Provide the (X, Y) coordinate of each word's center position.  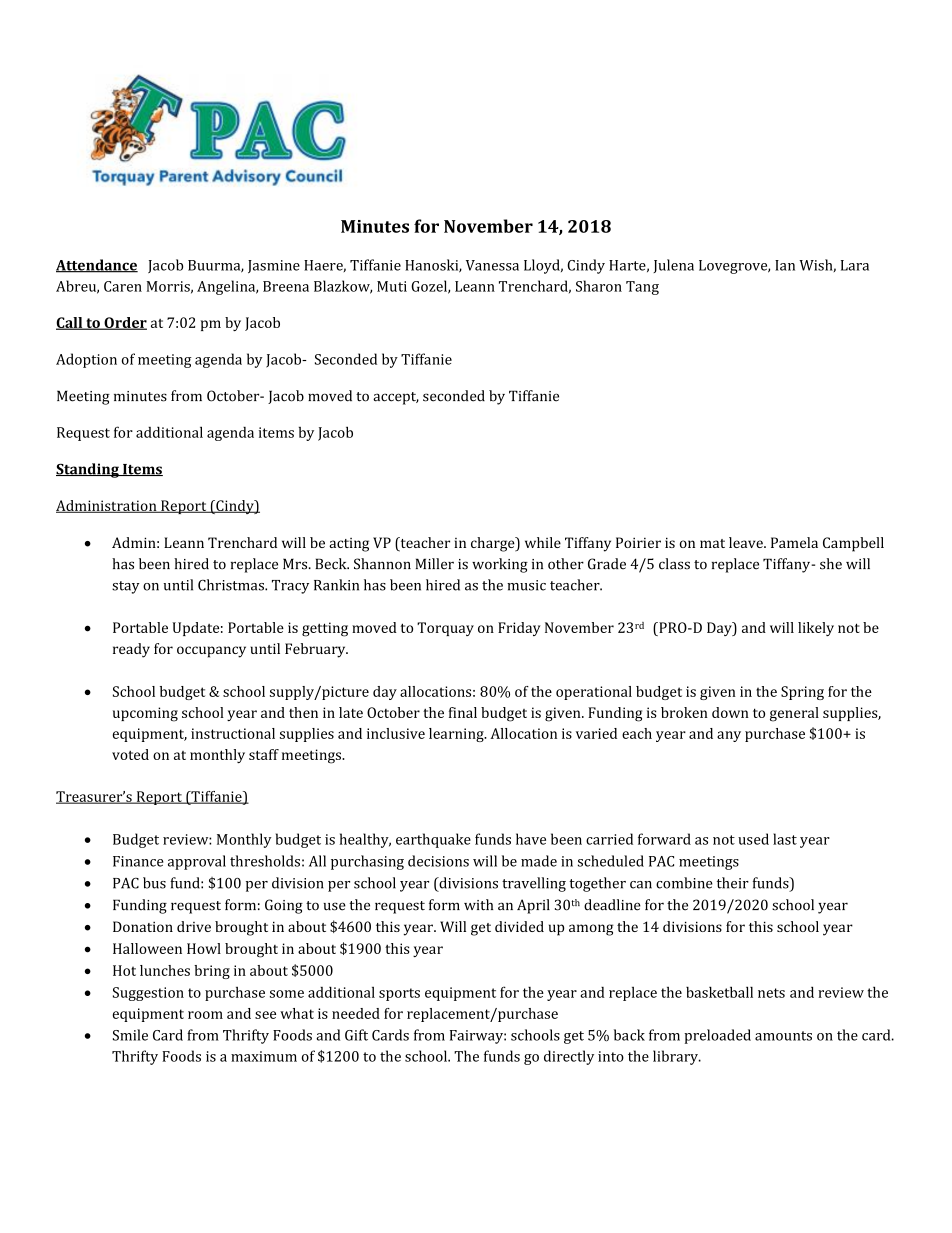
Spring (802, 693)
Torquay (445, 629)
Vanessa (492, 265)
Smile (130, 1035)
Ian (785, 265)
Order (124, 323)
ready (131, 650)
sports (399, 994)
